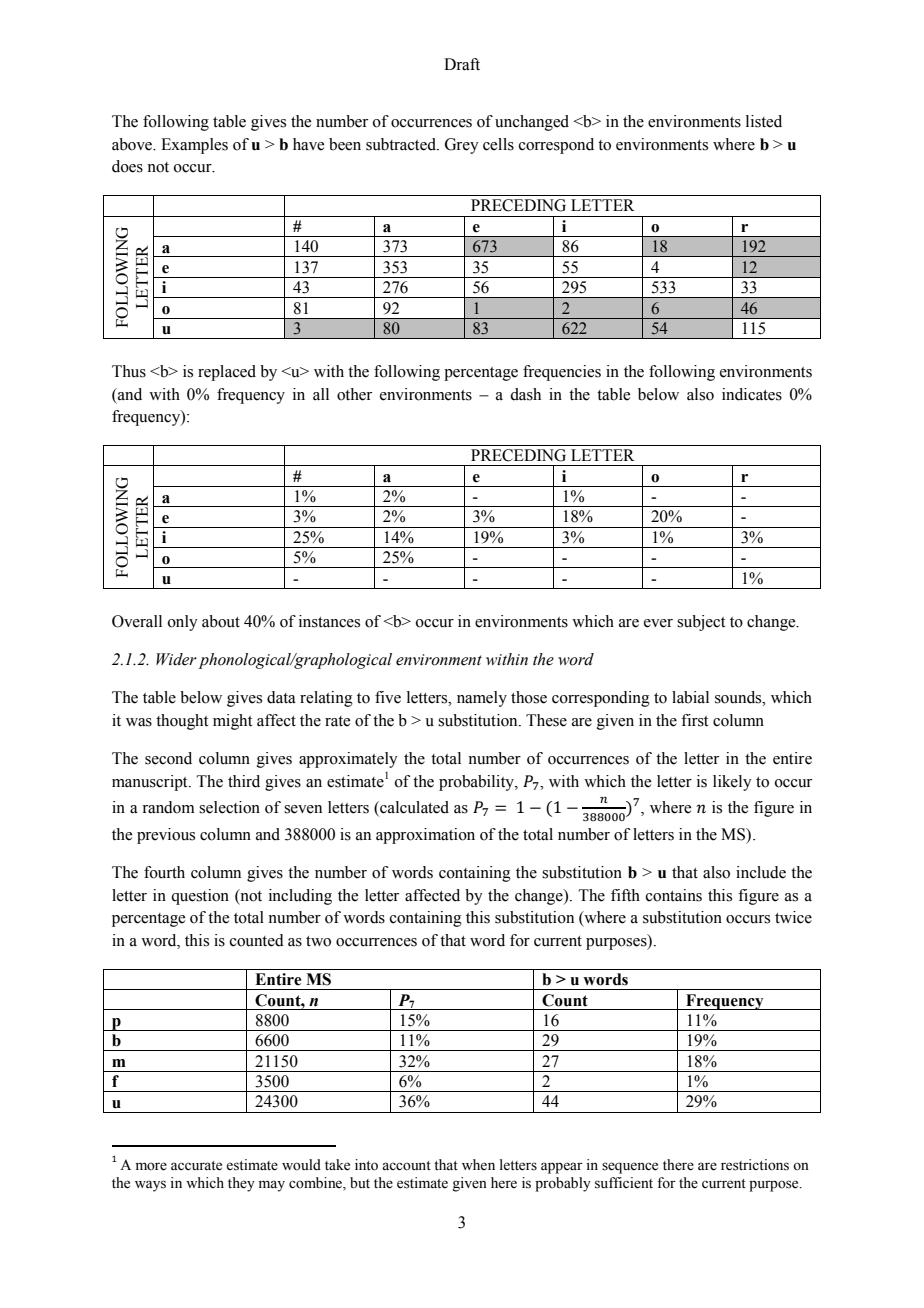 The height and width of the image is (1308, 924). I want to click on namely, so click(482, 699).
